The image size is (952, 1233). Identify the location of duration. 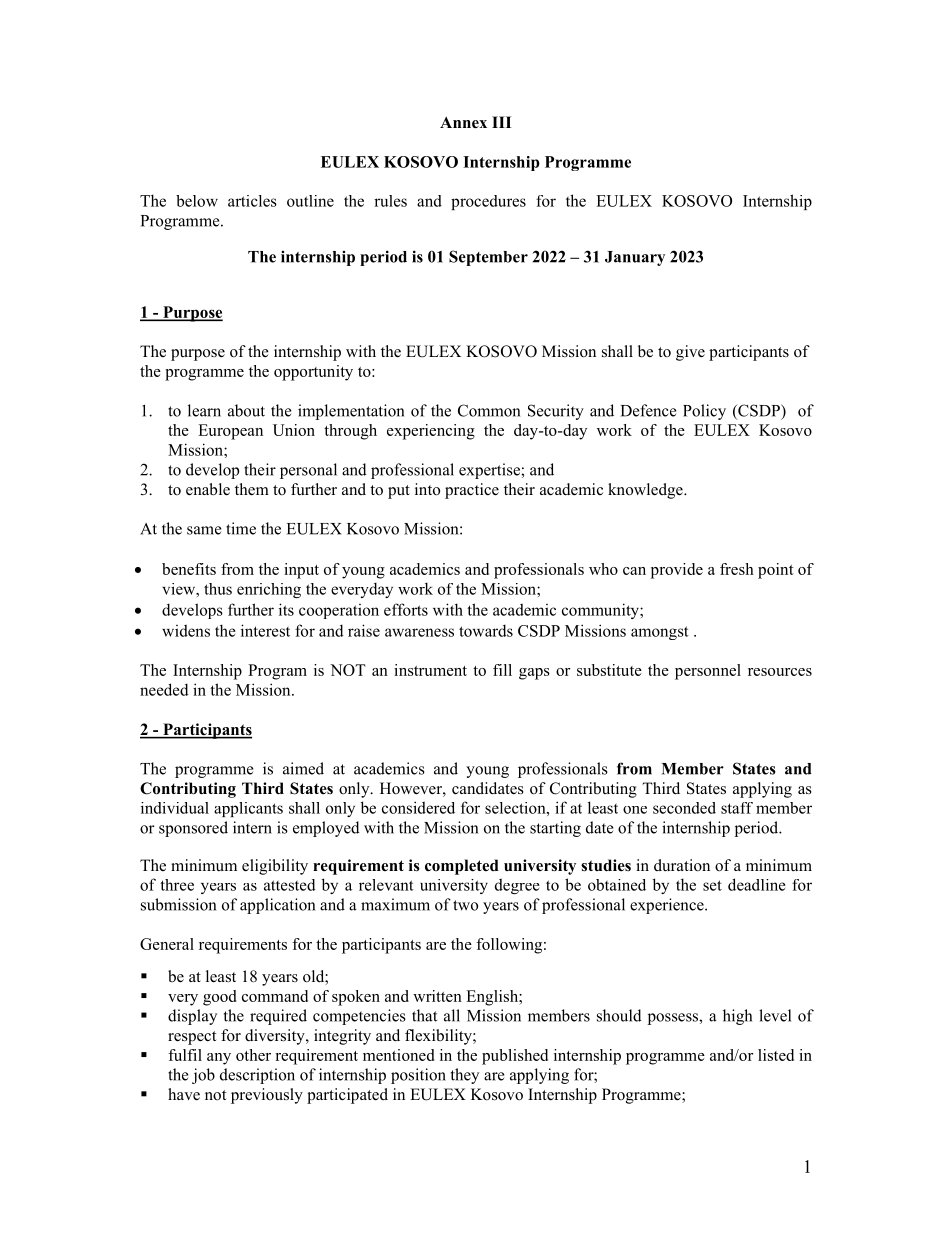
(682, 865).
